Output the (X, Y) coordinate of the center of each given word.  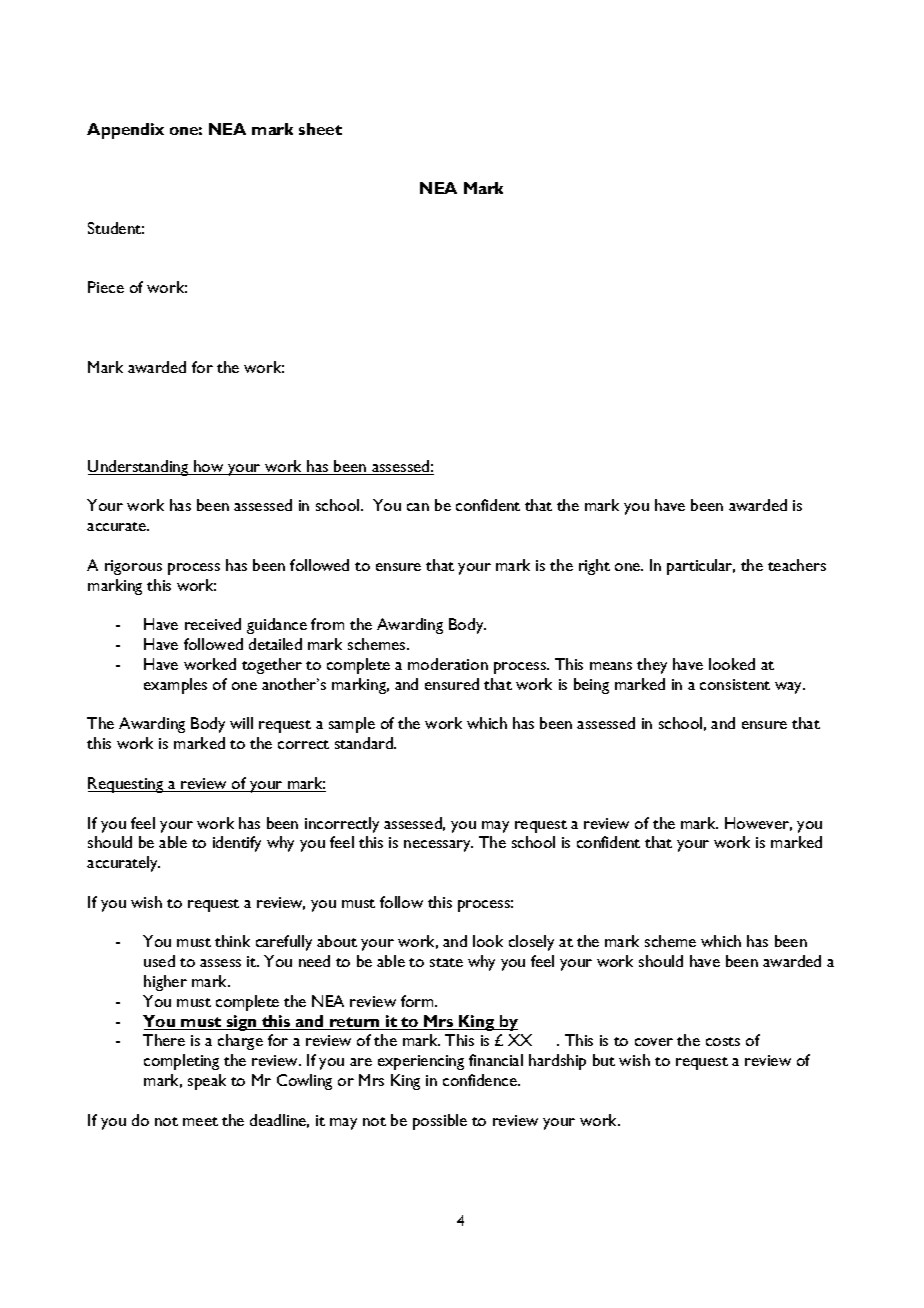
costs (723, 1041)
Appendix (125, 131)
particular (701, 567)
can (418, 507)
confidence (481, 1080)
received (213, 624)
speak (207, 1082)
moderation (448, 664)
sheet (320, 129)
